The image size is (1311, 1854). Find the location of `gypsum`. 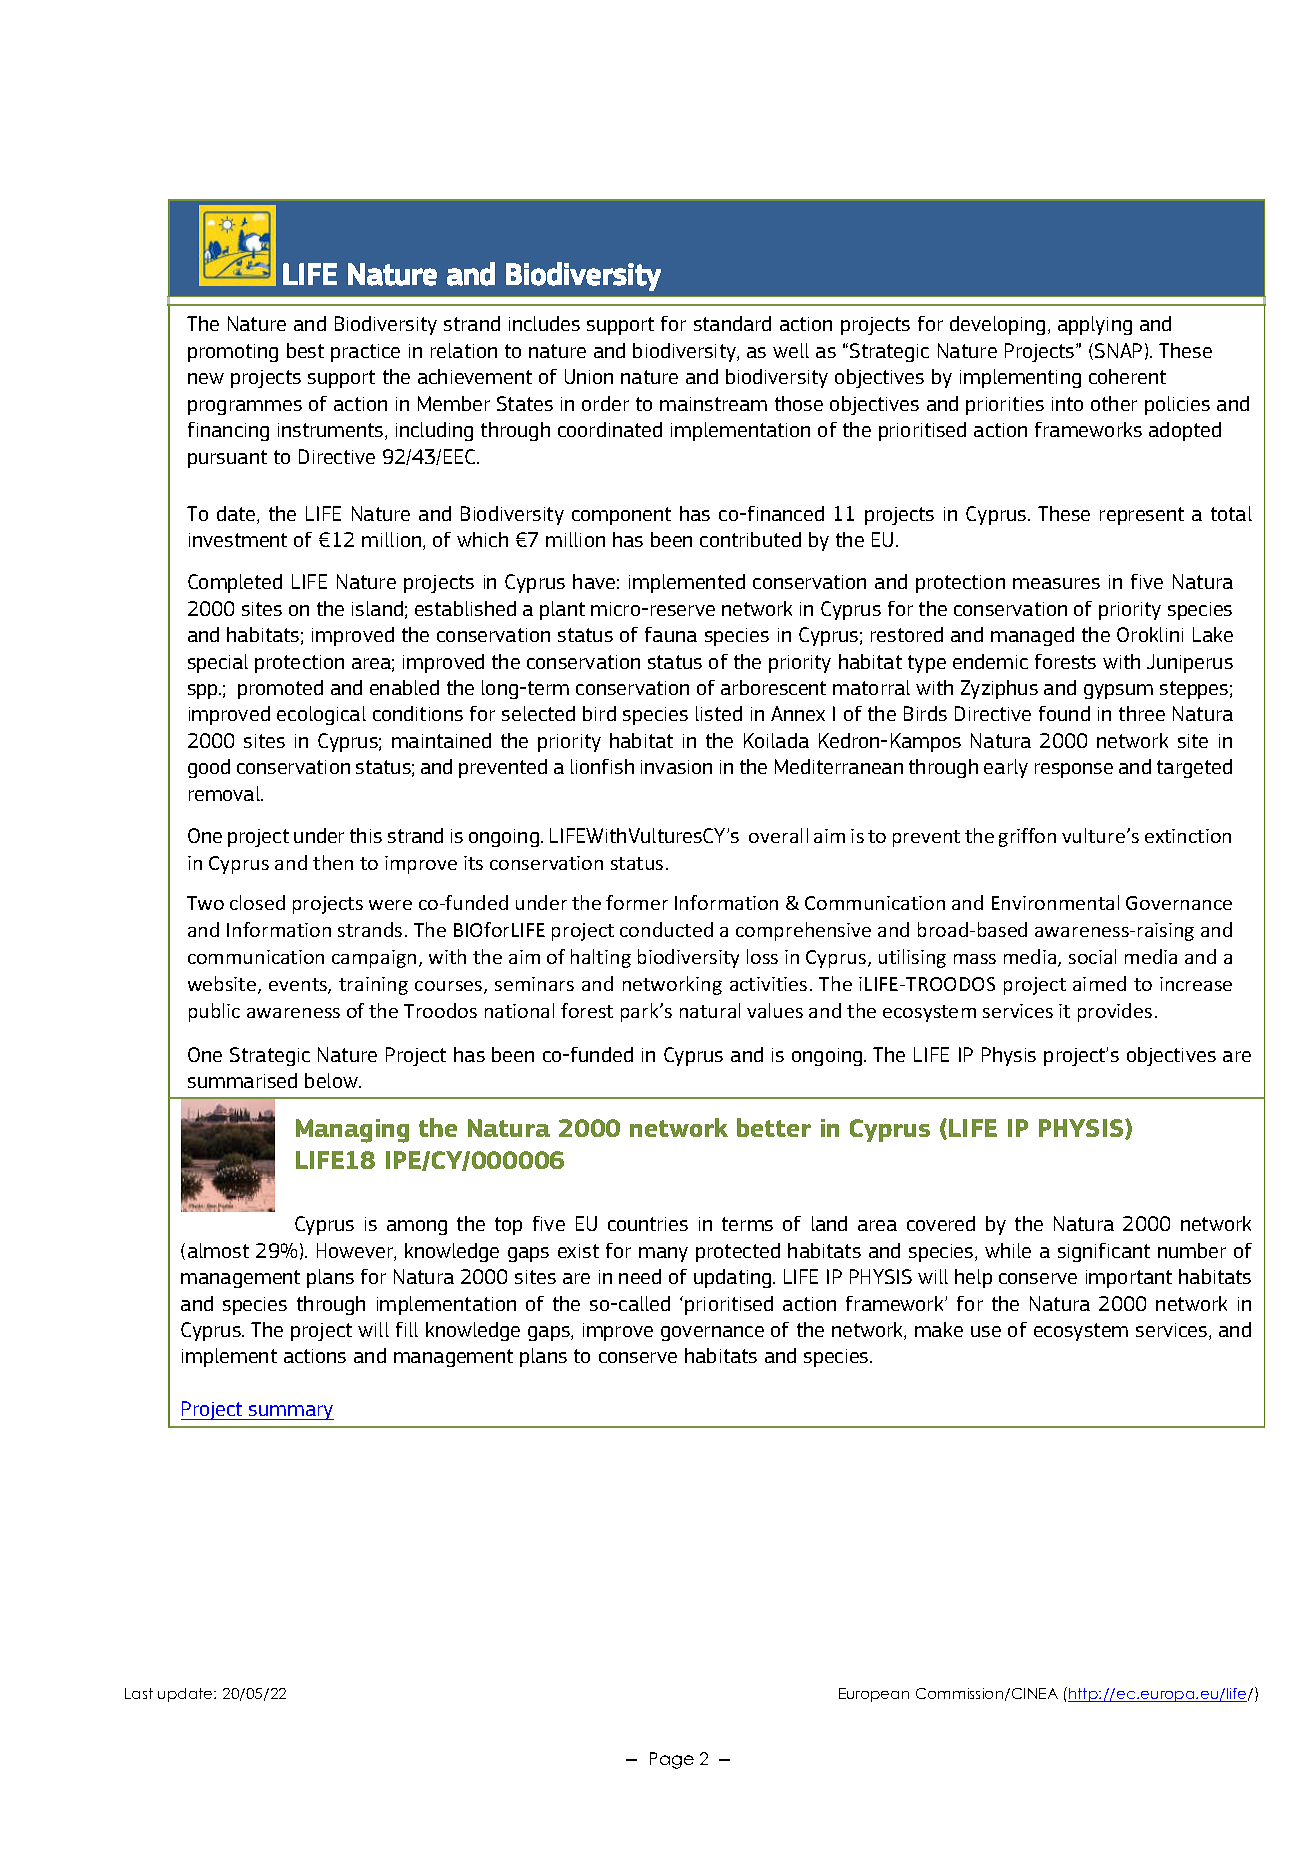

gypsum is located at coordinates (1118, 691).
